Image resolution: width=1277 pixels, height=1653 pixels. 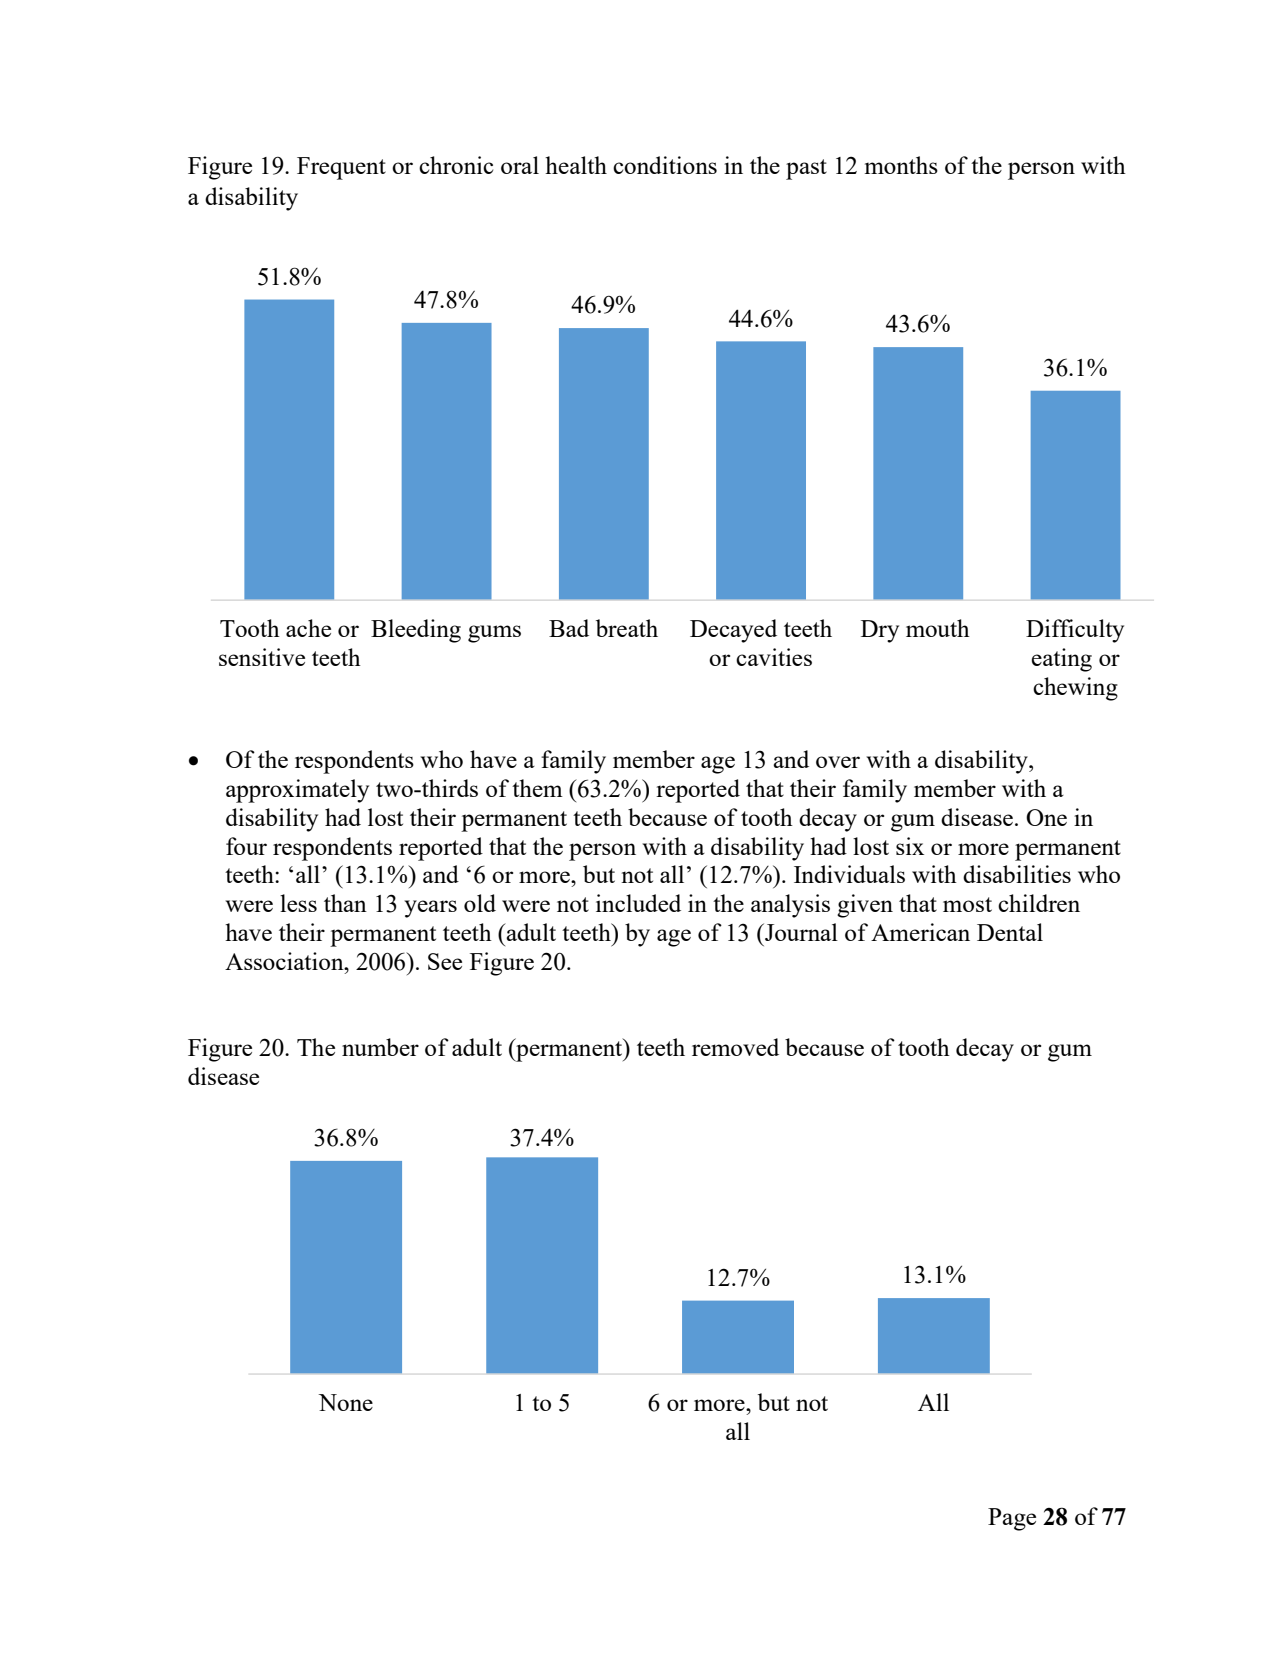 What do you see at coordinates (1017, 874) in the screenshot?
I see `disabilities` at bounding box center [1017, 874].
